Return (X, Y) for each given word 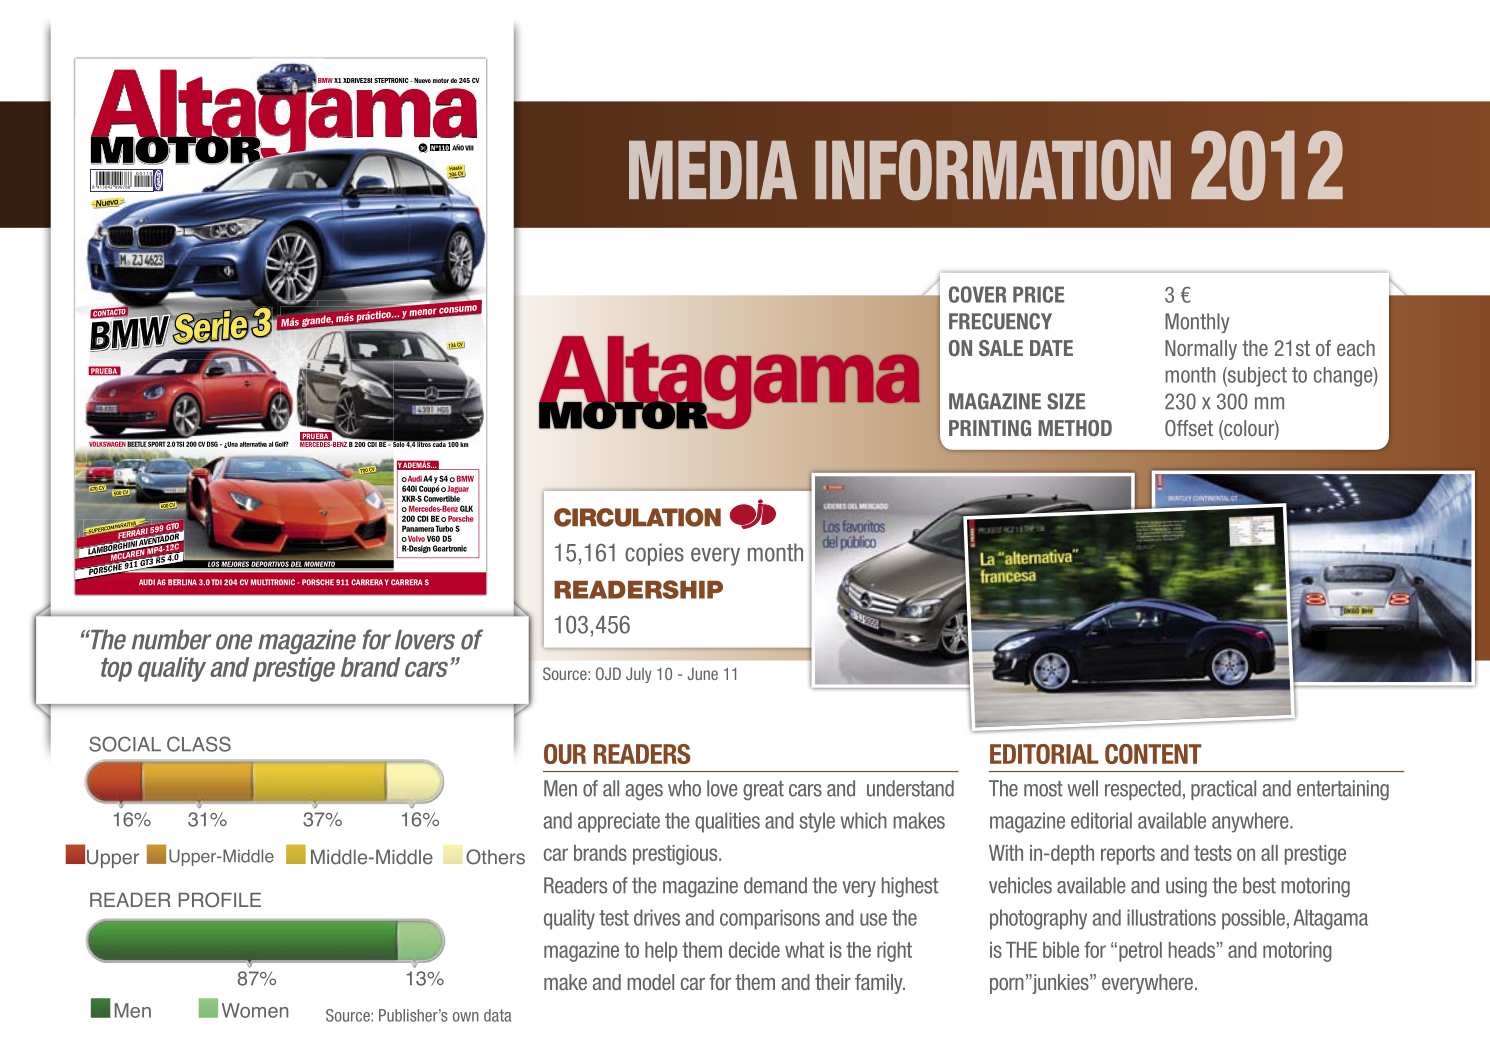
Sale (1001, 348)
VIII (469, 148)
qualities (727, 822)
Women (255, 1010)
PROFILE (220, 900)
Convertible (442, 497)
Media (713, 169)
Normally (1201, 350)
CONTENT (1153, 754)
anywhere (1251, 822)
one (234, 642)
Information (993, 170)
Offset (1189, 428)
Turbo (444, 528)
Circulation (637, 517)
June (702, 673)
